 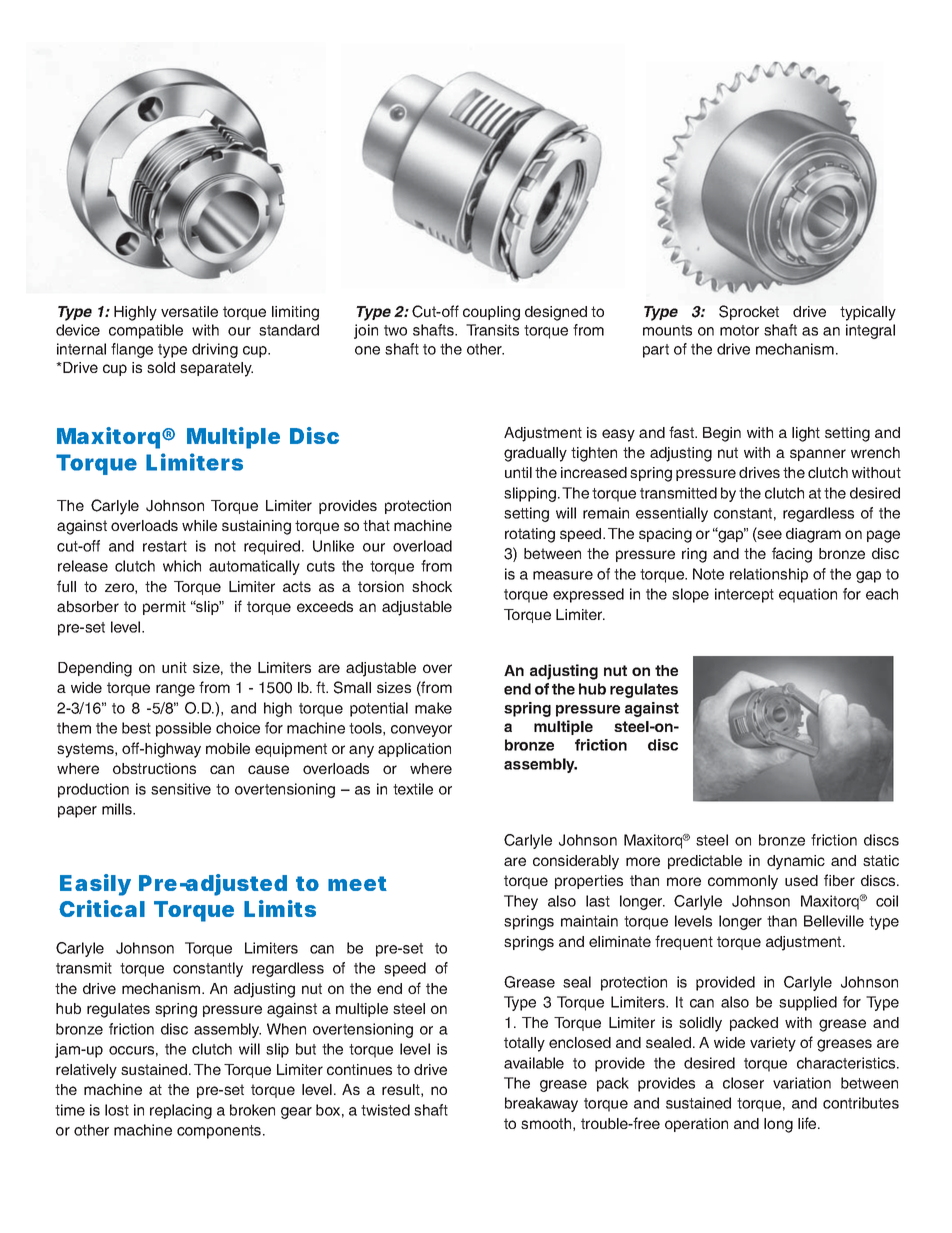 What do you see at coordinates (492, 330) in the document?
I see `Transits` at bounding box center [492, 330].
